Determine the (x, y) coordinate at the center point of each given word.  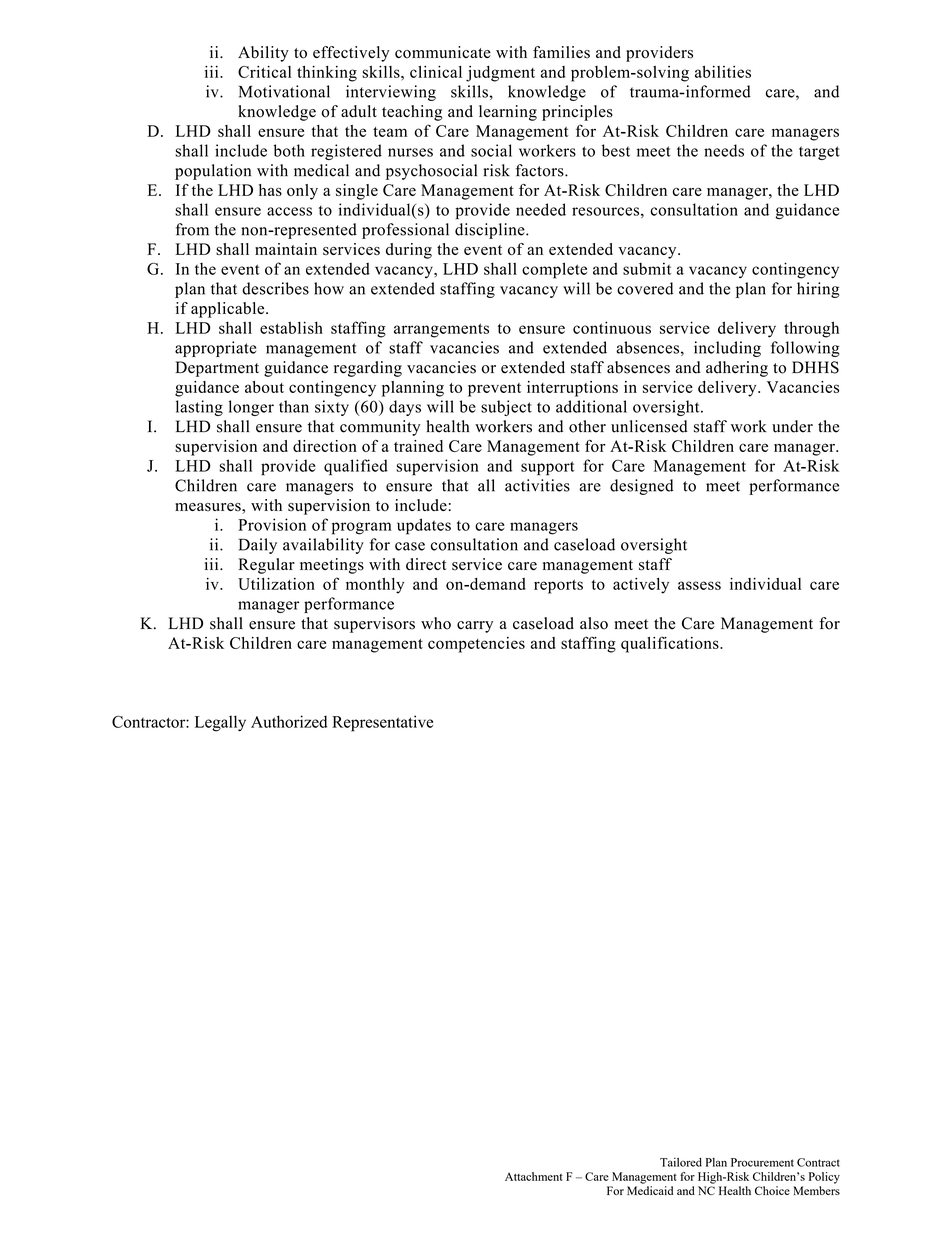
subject (506, 408)
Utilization (276, 584)
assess (699, 585)
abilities (723, 72)
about (264, 387)
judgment (500, 74)
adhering (737, 369)
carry (475, 627)
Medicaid (650, 1190)
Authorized (289, 721)
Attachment (534, 1176)
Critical (264, 72)
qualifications (671, 644)
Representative (382, 723)
